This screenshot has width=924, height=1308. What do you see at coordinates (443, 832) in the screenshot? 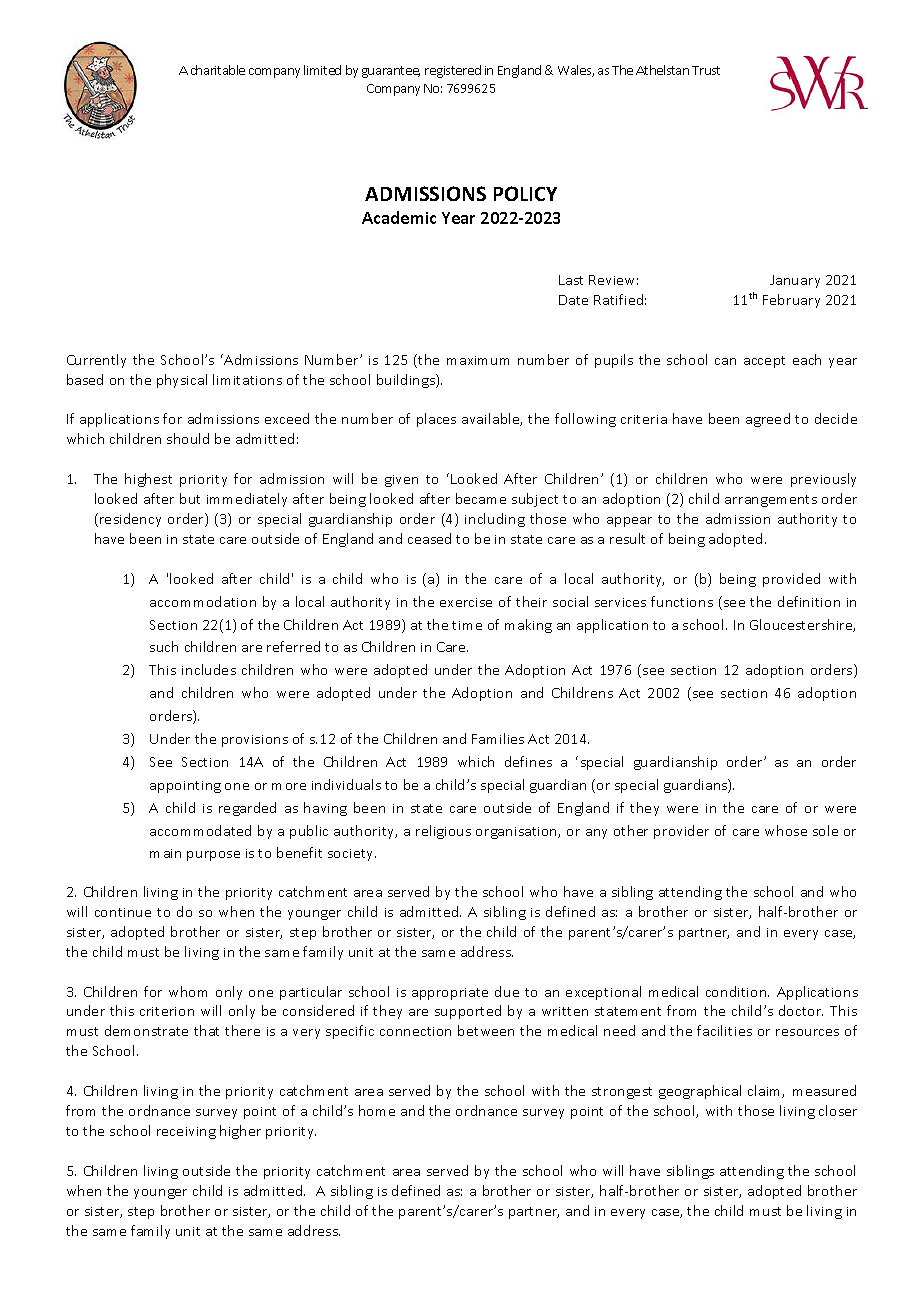
I see `religious` at bounding box center [443, 832].
